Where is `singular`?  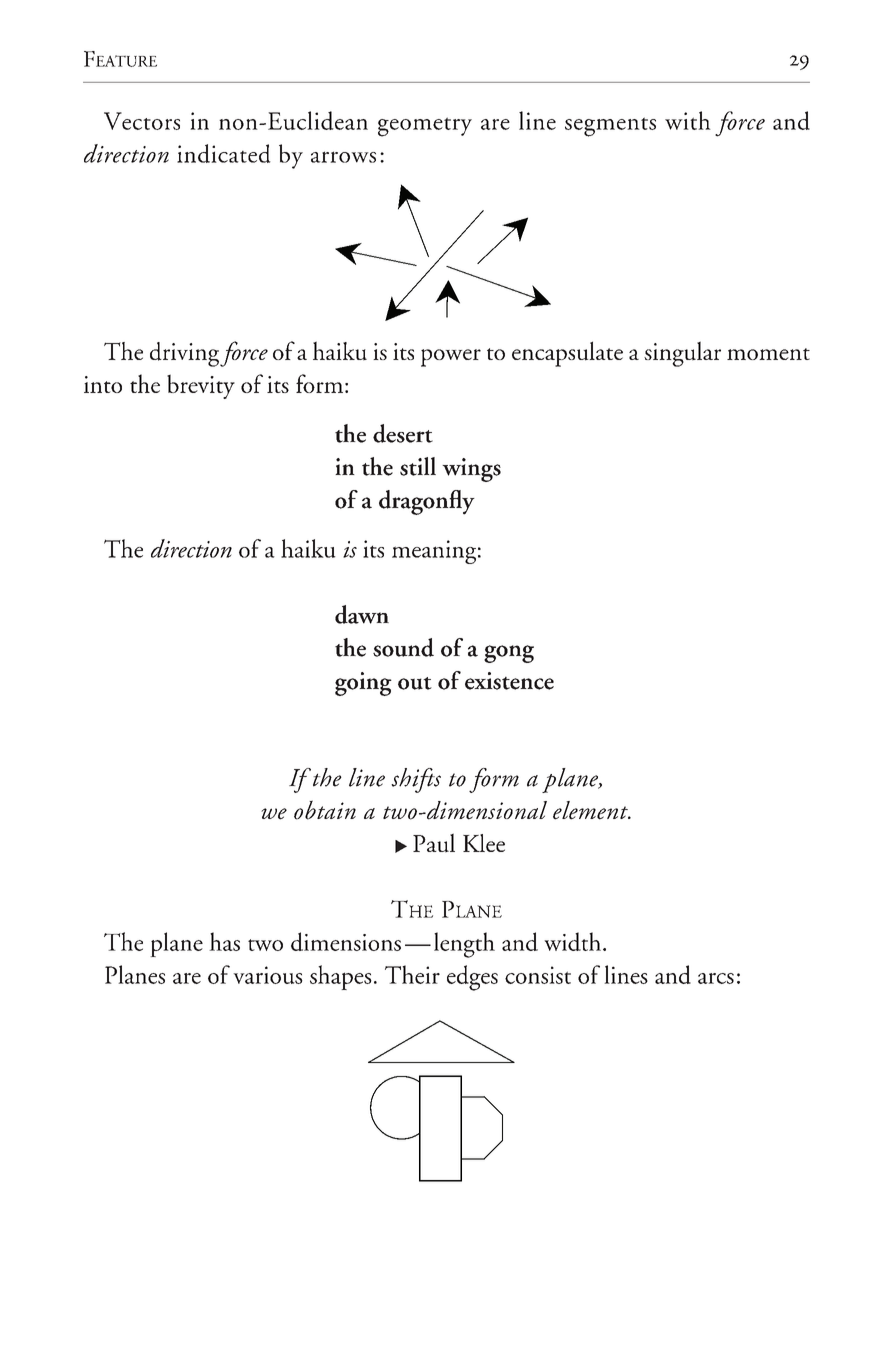
singular is located at coordinates (682, 354).
